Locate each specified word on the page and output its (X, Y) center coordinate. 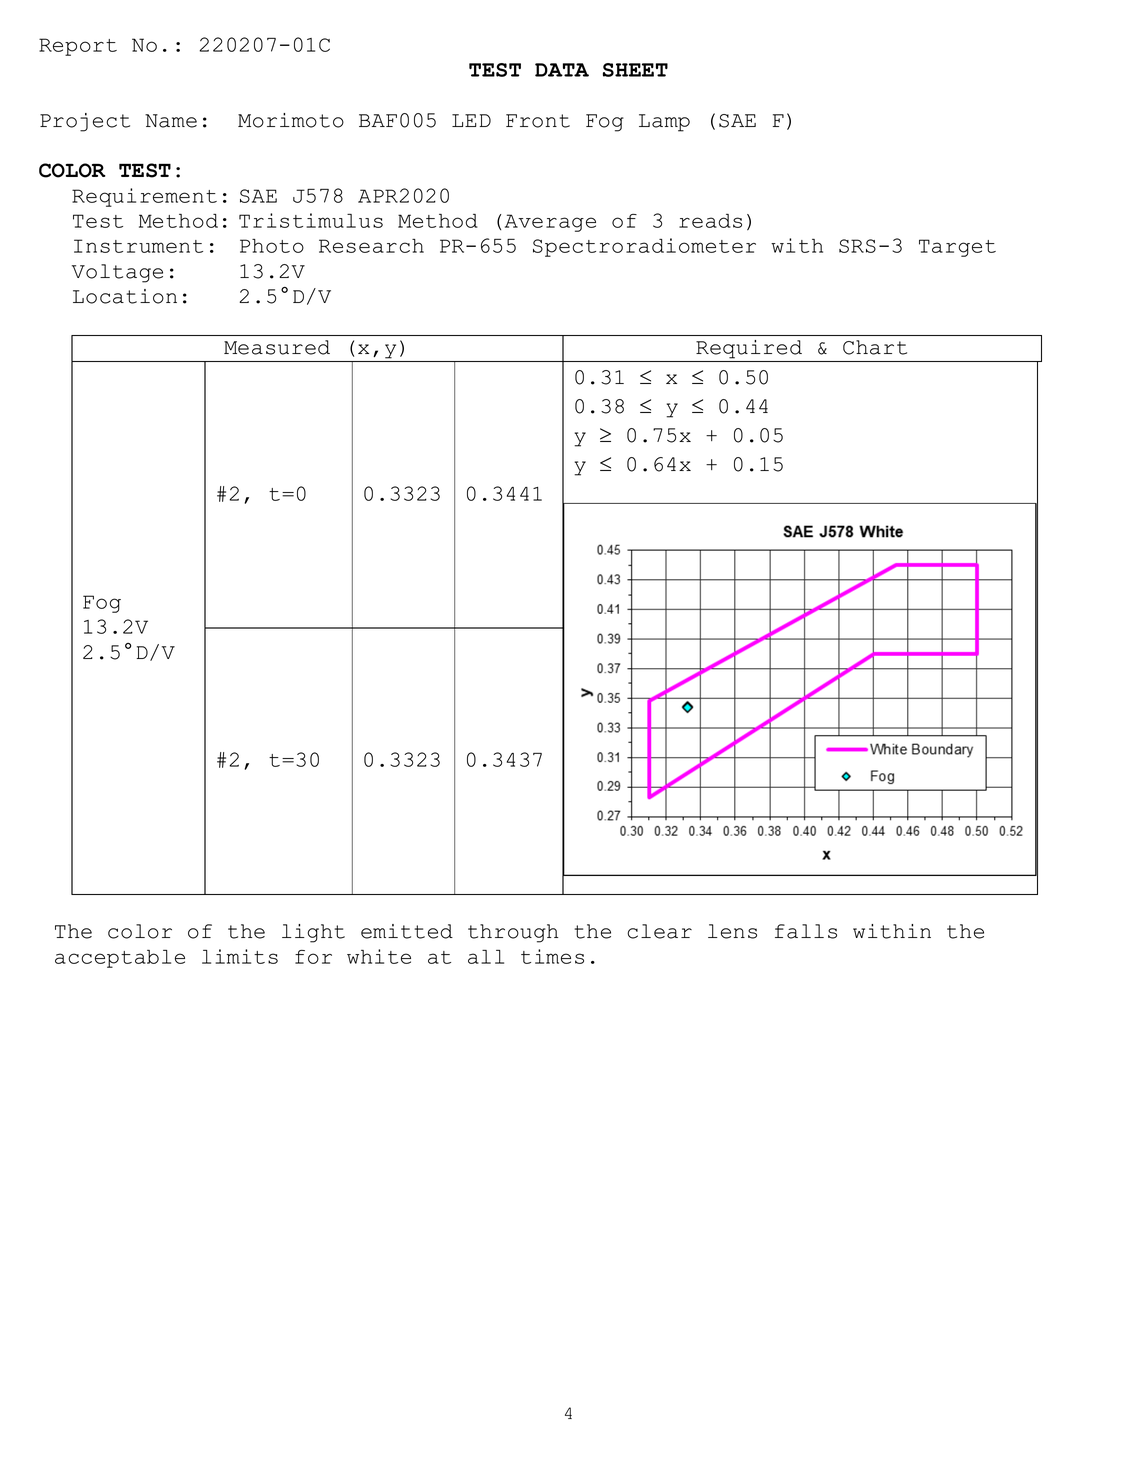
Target (957, 248)
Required (749, 349)
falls (806, 931)
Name (171, 121)
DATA (562, 70)
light (313, 933)
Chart (875, 347)
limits (240, 956)
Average (550, 223)
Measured (277, 347)
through (513, 933)
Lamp (664, 123)
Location (125, 296)
